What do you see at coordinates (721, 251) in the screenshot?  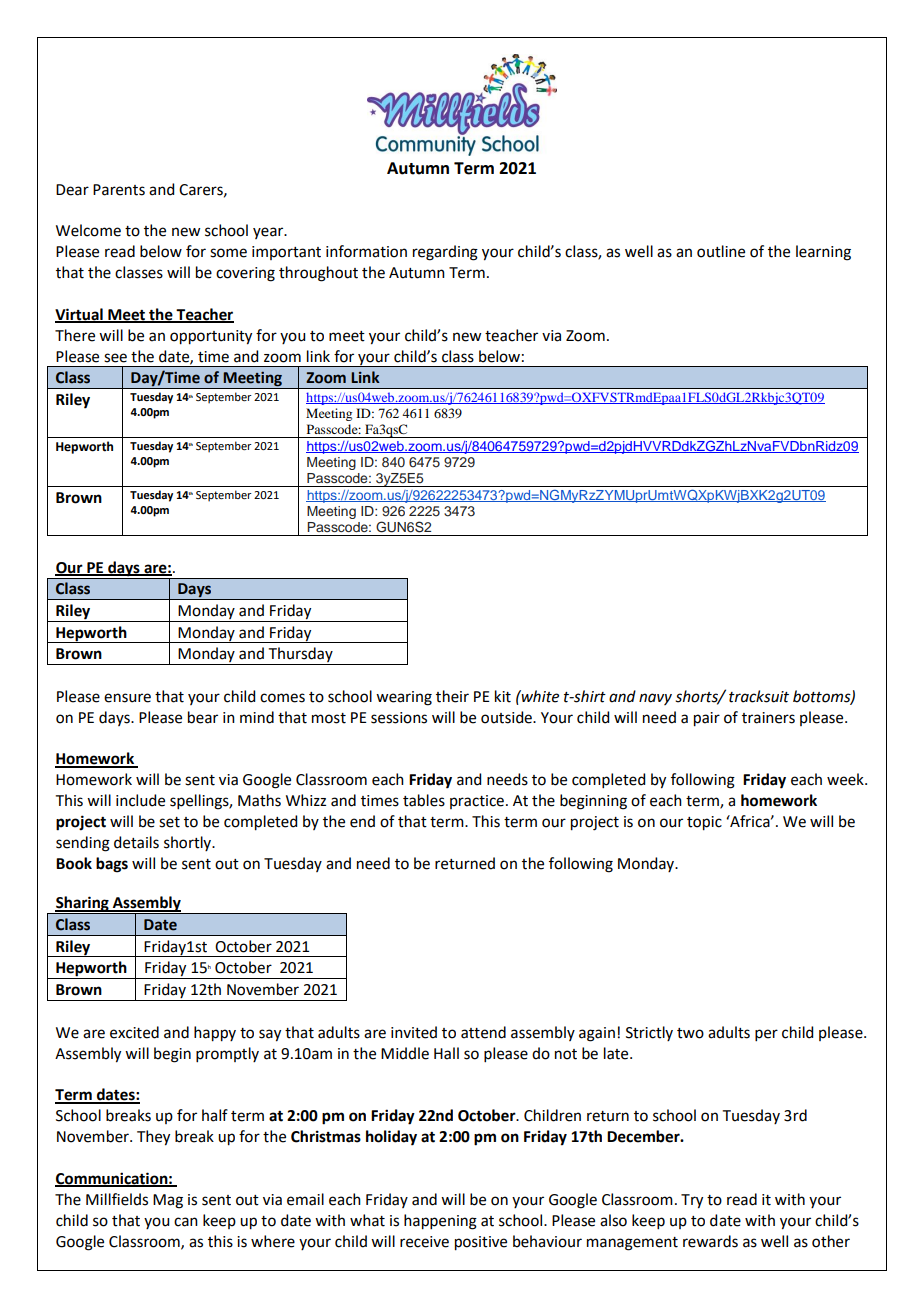 I see `outline` at bounding box center [721, 251].
